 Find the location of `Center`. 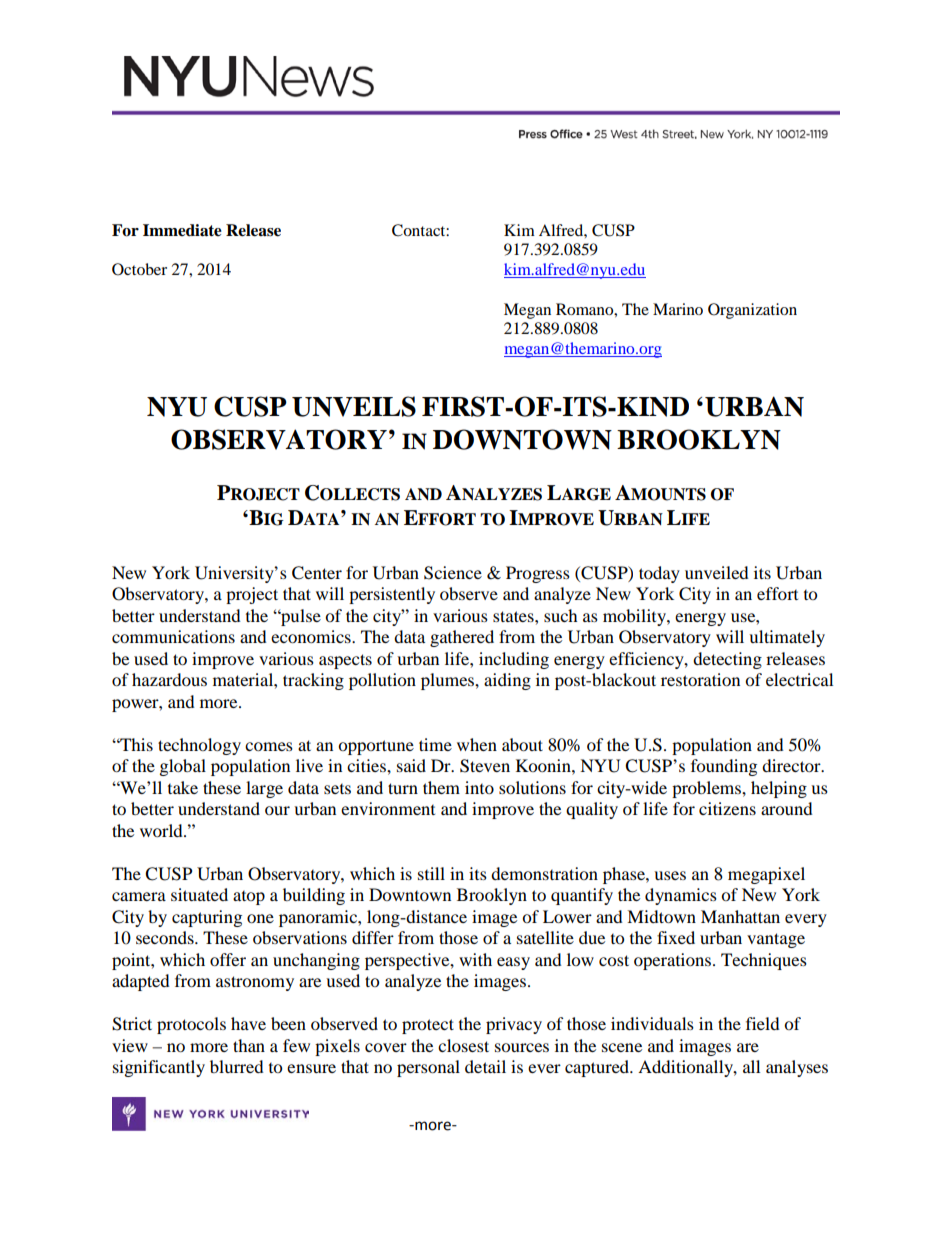

Center is located at coordinates (317, 573).
